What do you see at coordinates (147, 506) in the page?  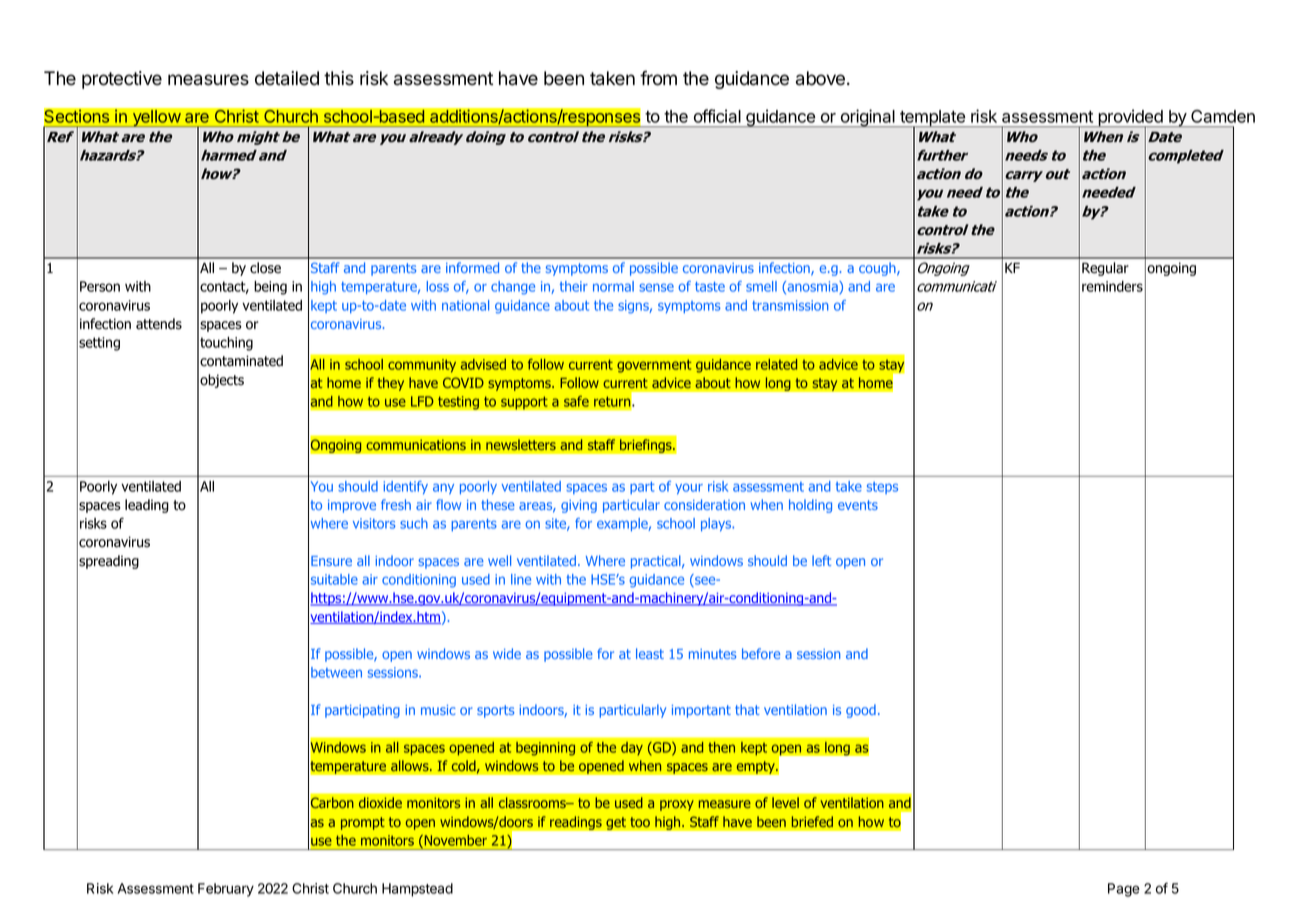 I see `leading` at bounding box center [147, 506].
